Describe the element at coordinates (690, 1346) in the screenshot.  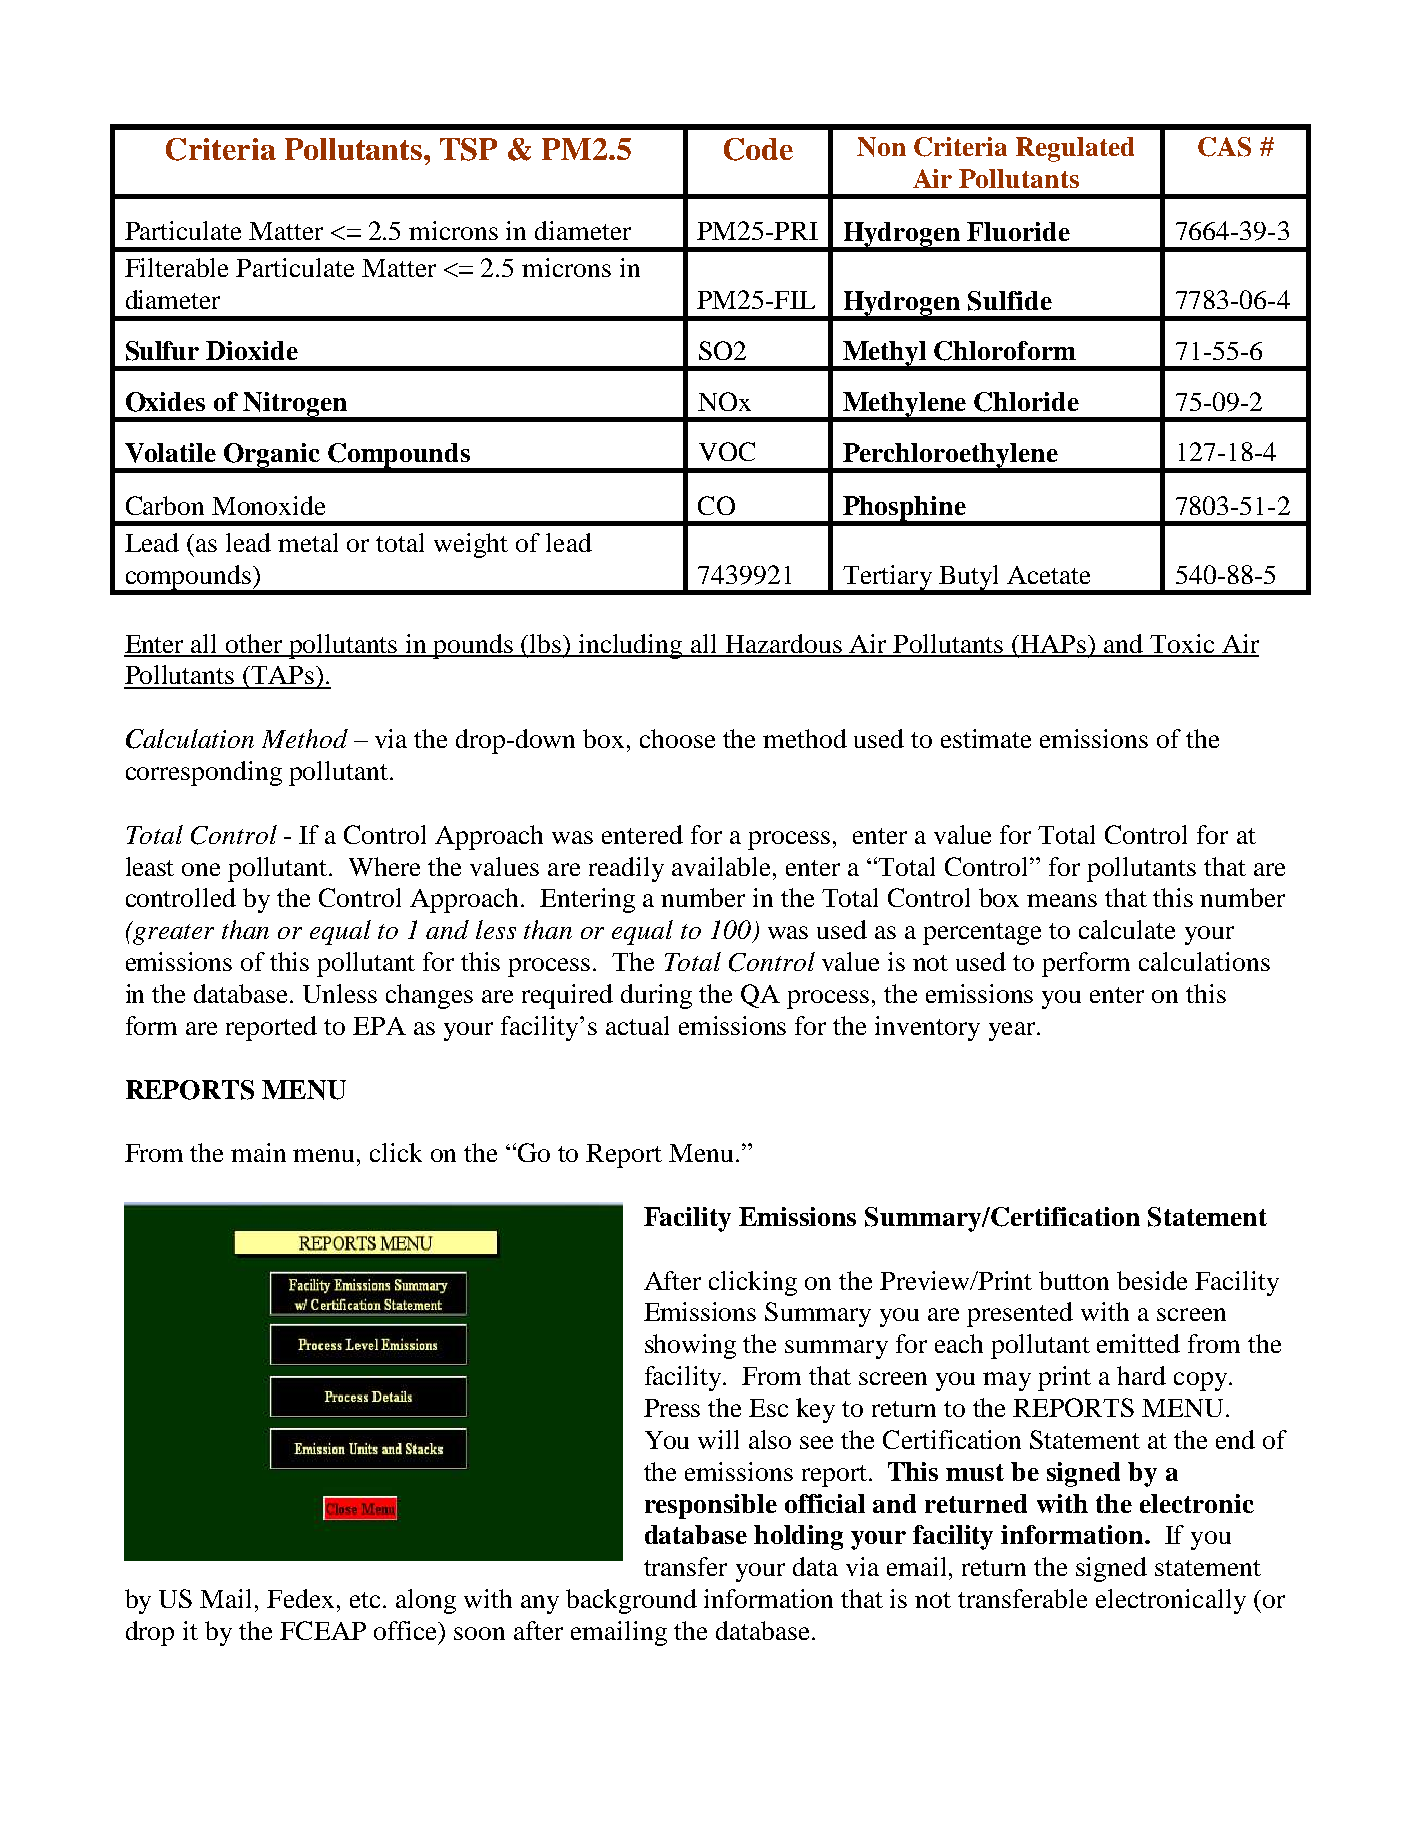
I see `showing` at that location.
